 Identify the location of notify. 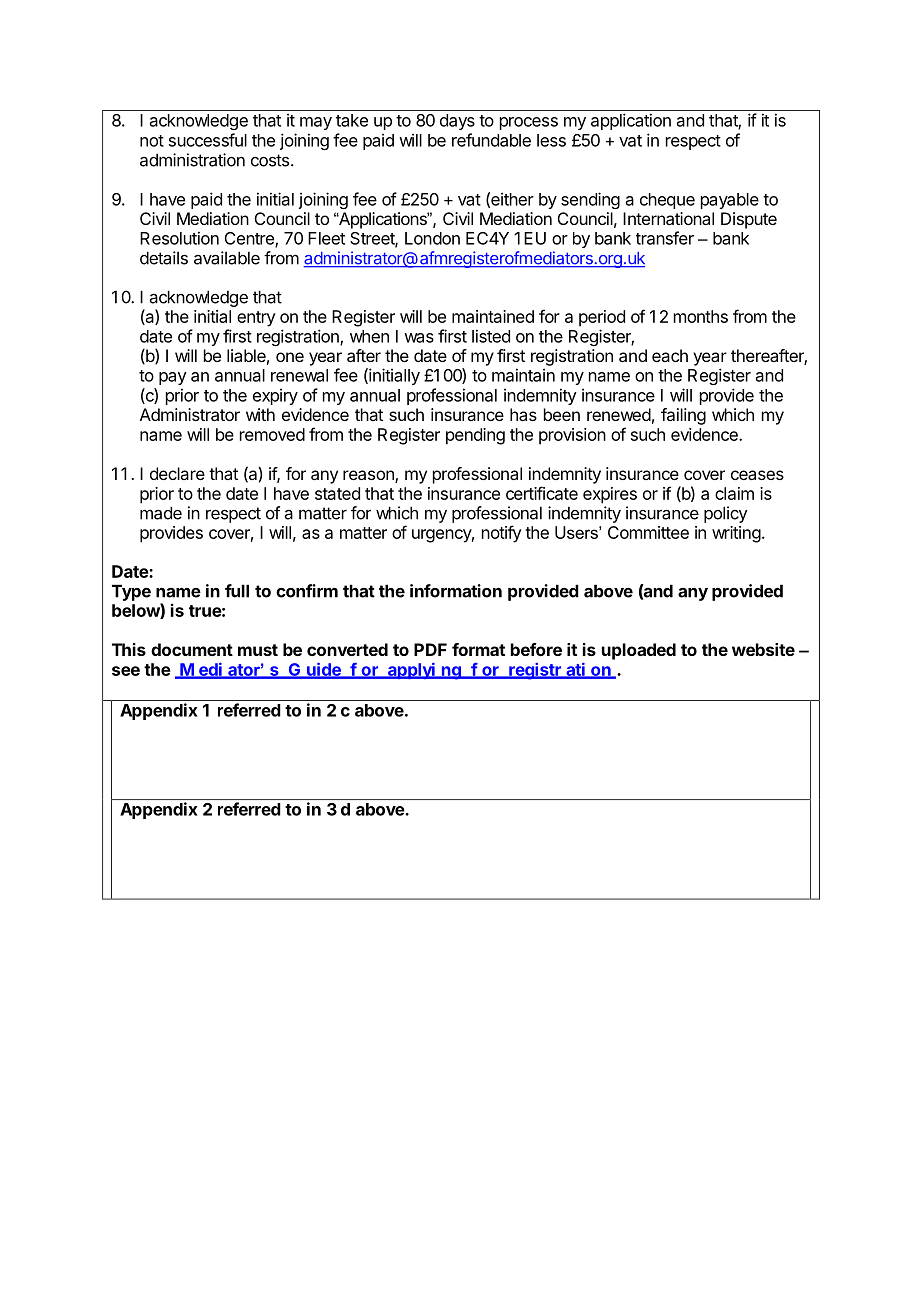
(501, 534).
